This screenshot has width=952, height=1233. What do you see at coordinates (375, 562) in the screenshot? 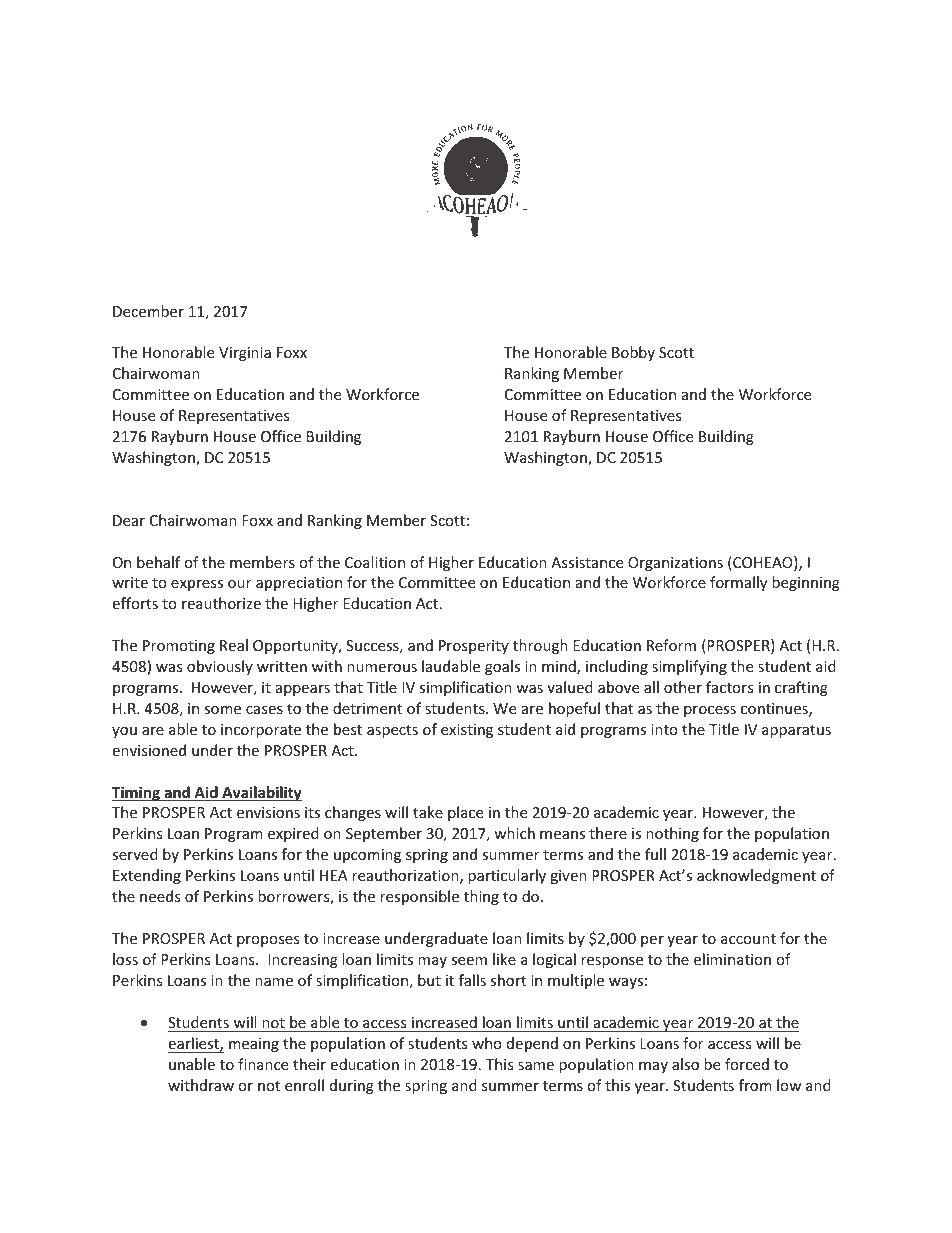
I see `Coalition` at bounding box center [375, 562].
